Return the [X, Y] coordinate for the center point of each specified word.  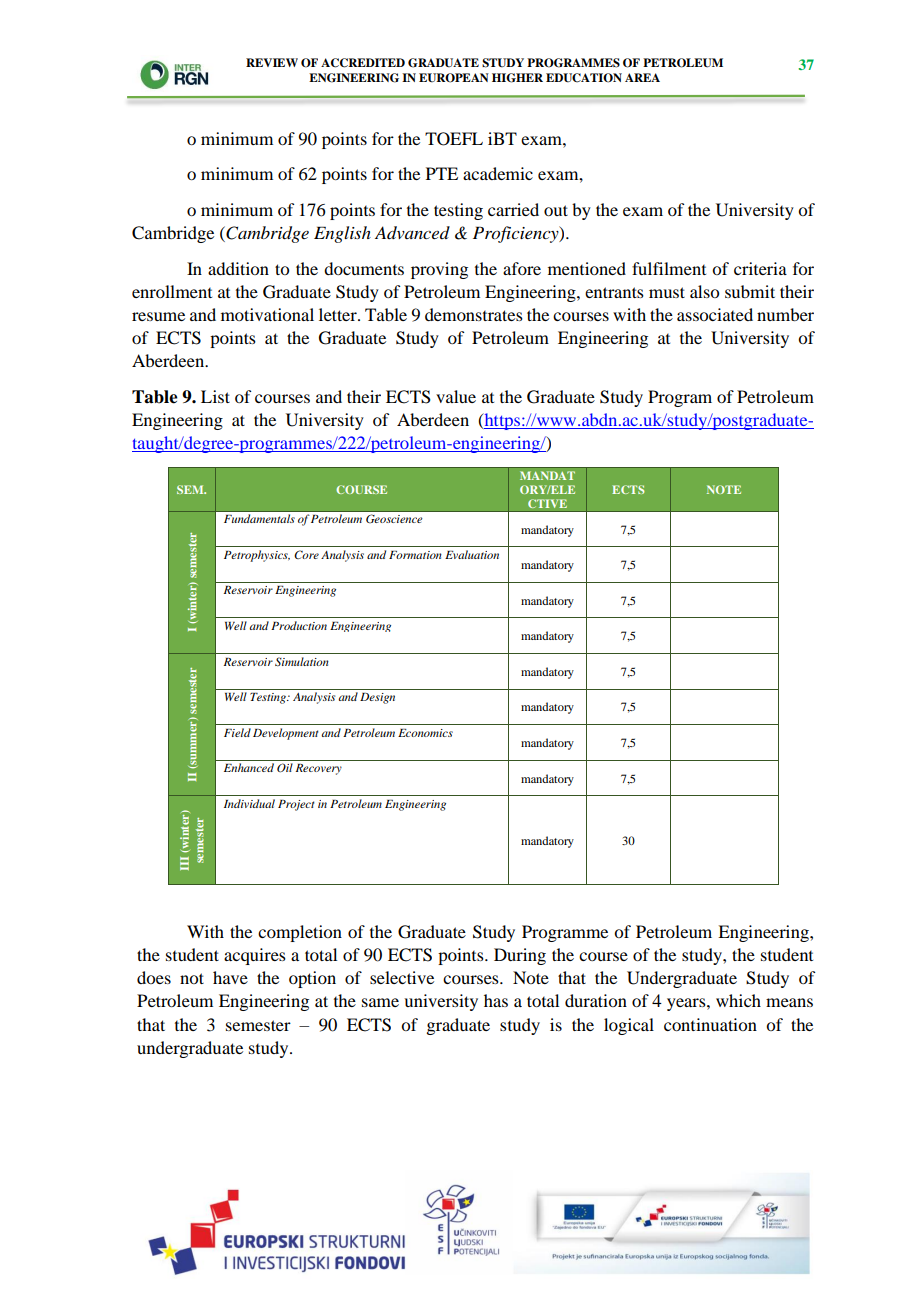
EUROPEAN [454, 78]
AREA [642, 77]
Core [306, 554]
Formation [415, 555]
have [230, 977]
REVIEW [272, 62]
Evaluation [472, 554]
